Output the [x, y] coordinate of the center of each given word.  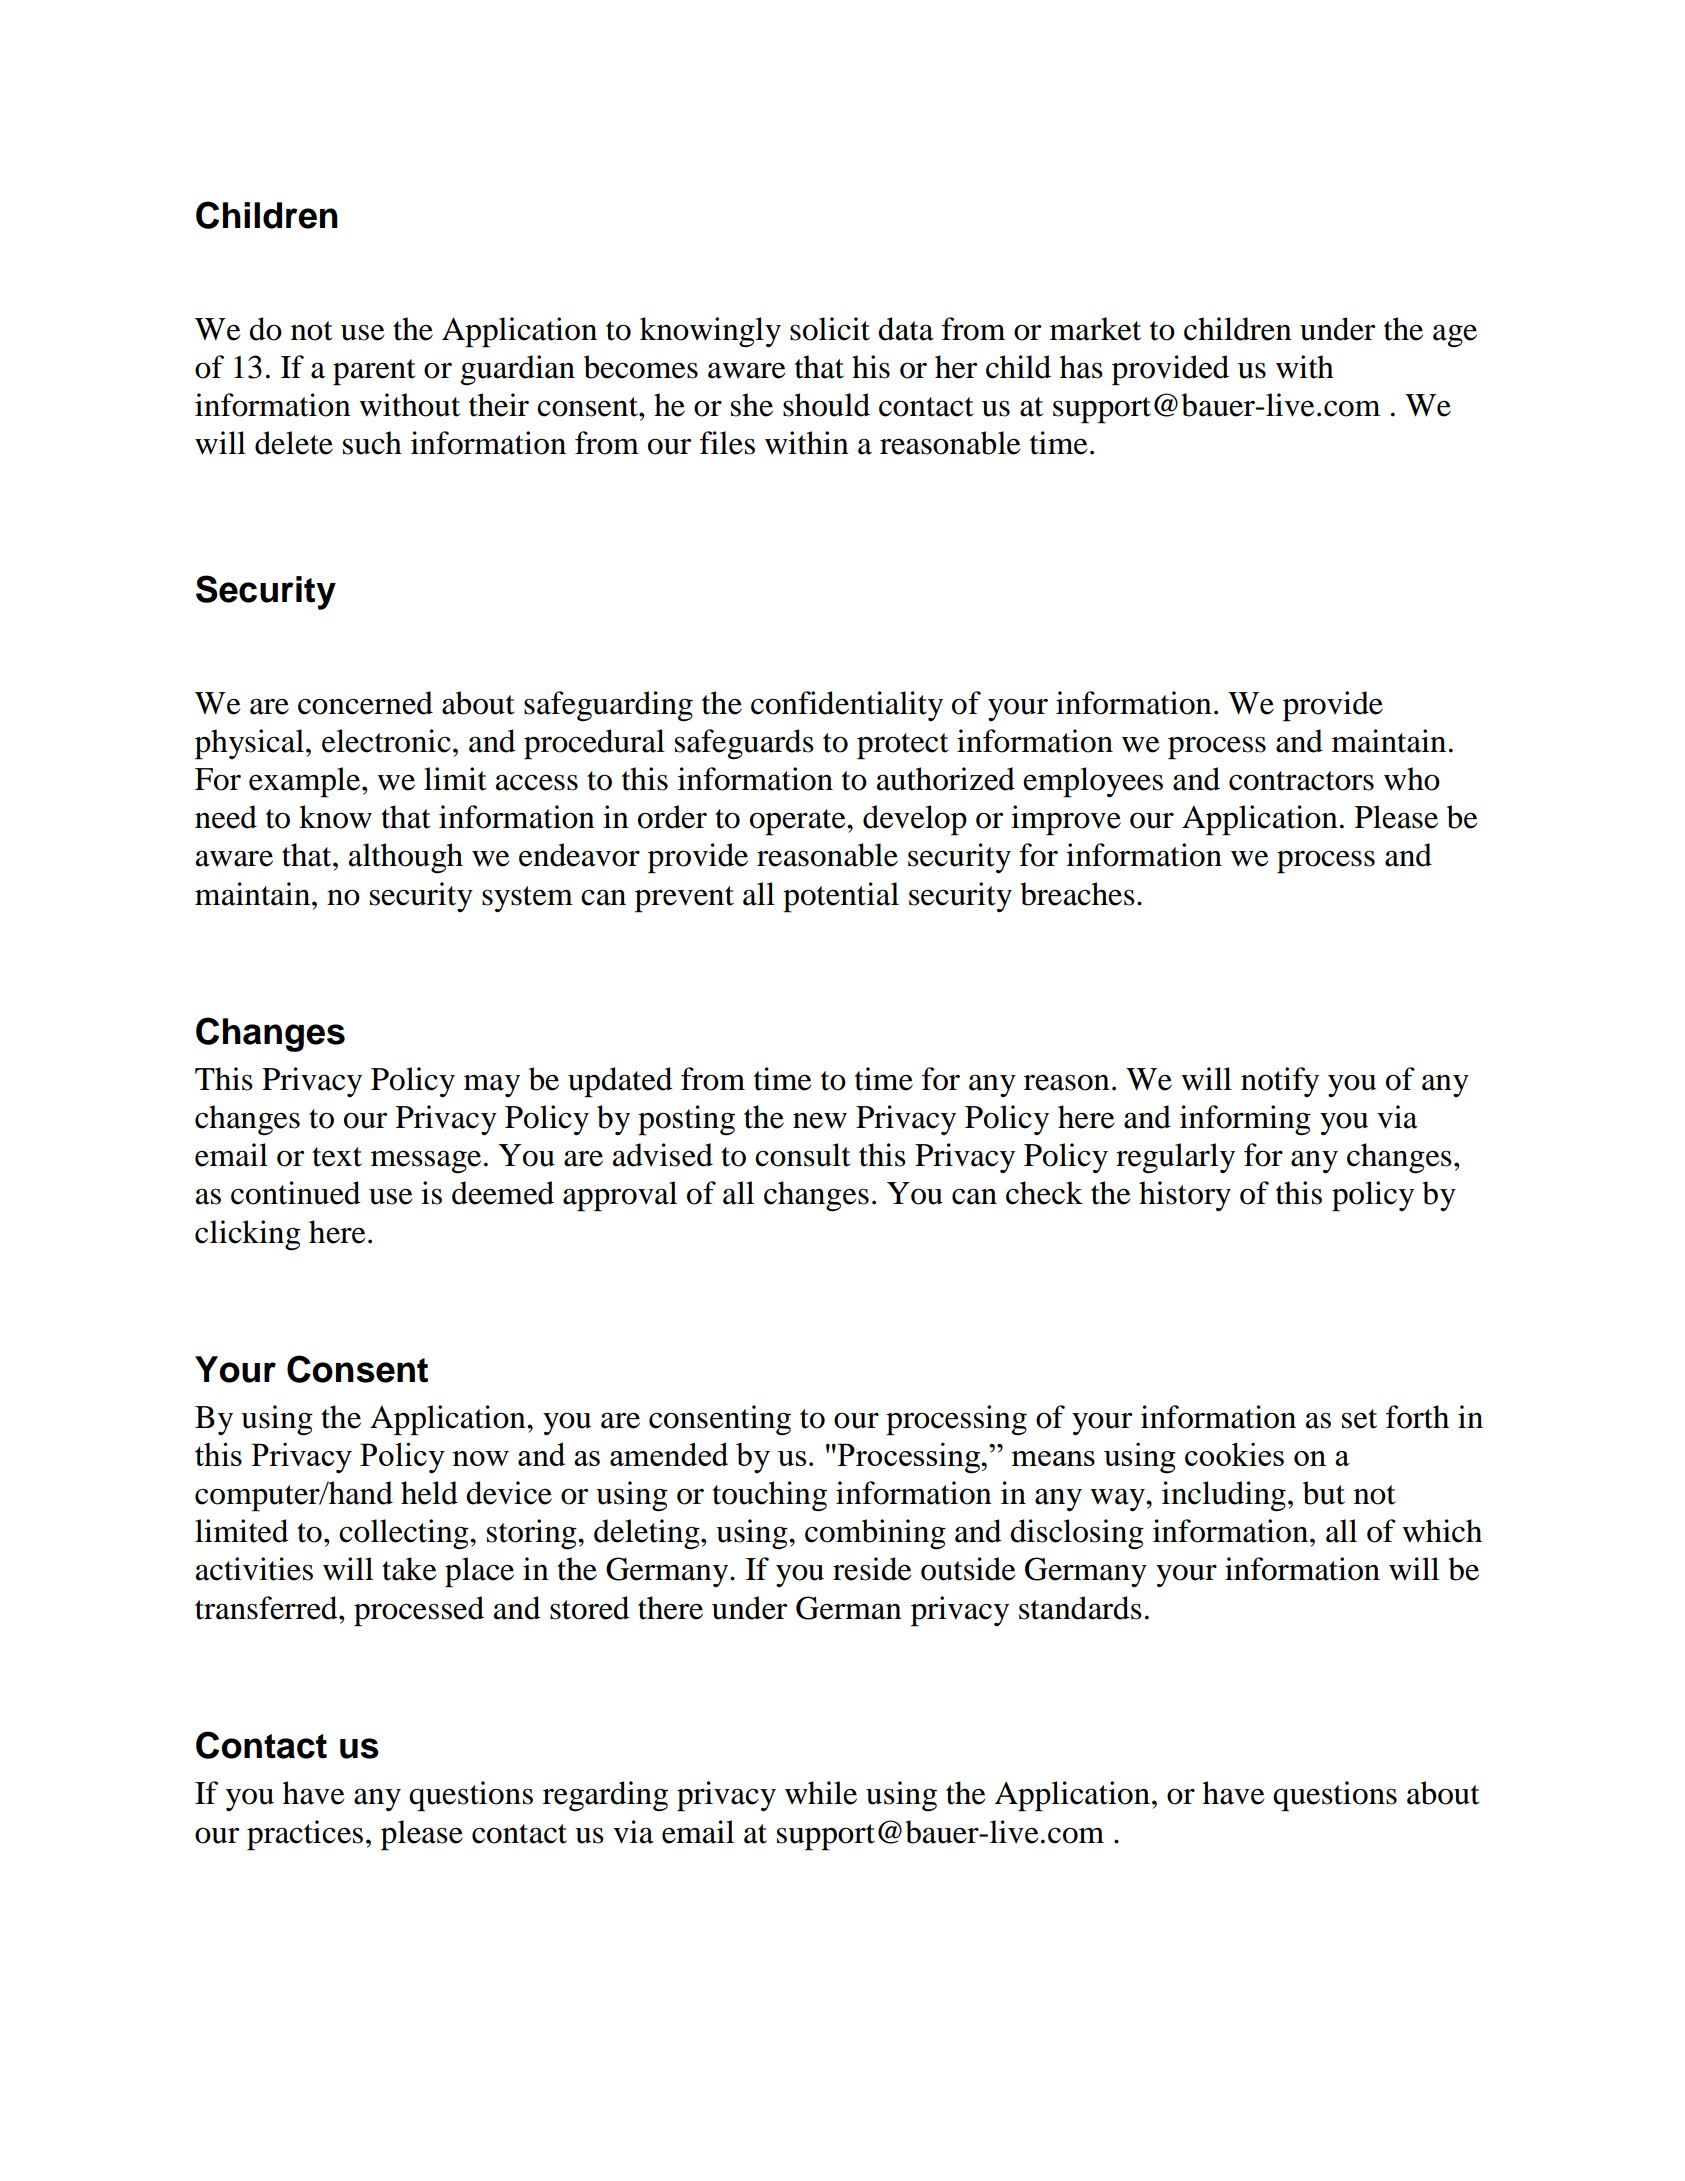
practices [305, 1835]
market [1095, 329]
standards [1080, 1608]
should [826, 405]
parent [374, 372]
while [821, 1793]
